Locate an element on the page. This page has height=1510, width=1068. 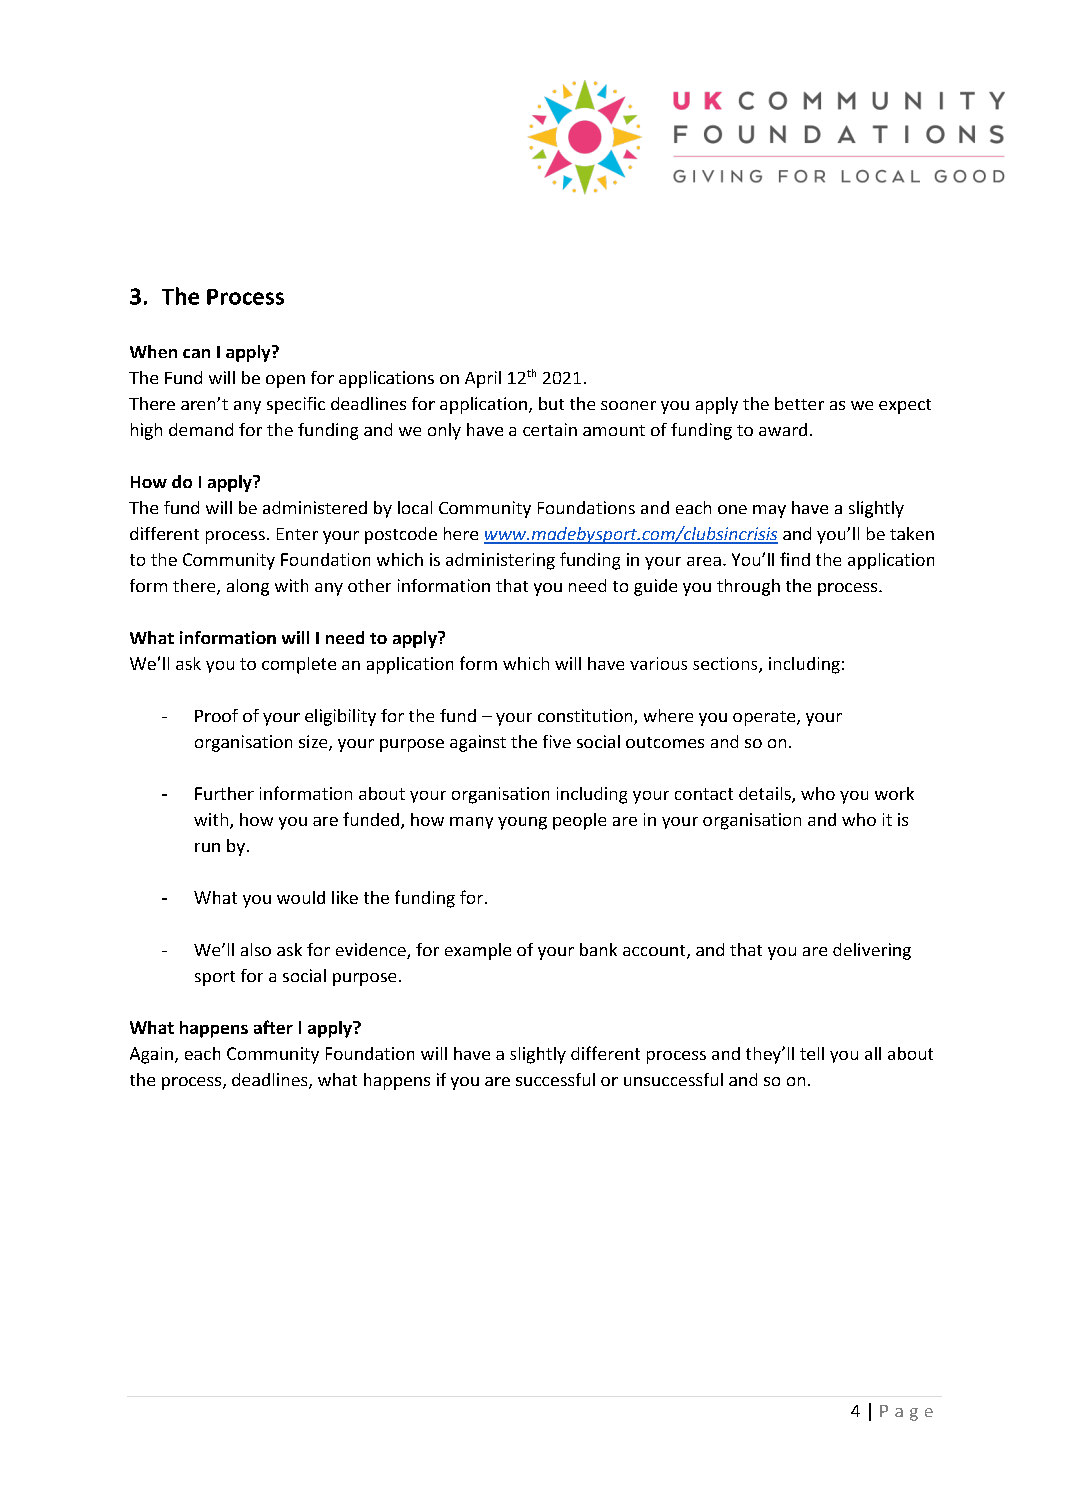
better is located at coordinates (799, 403).
